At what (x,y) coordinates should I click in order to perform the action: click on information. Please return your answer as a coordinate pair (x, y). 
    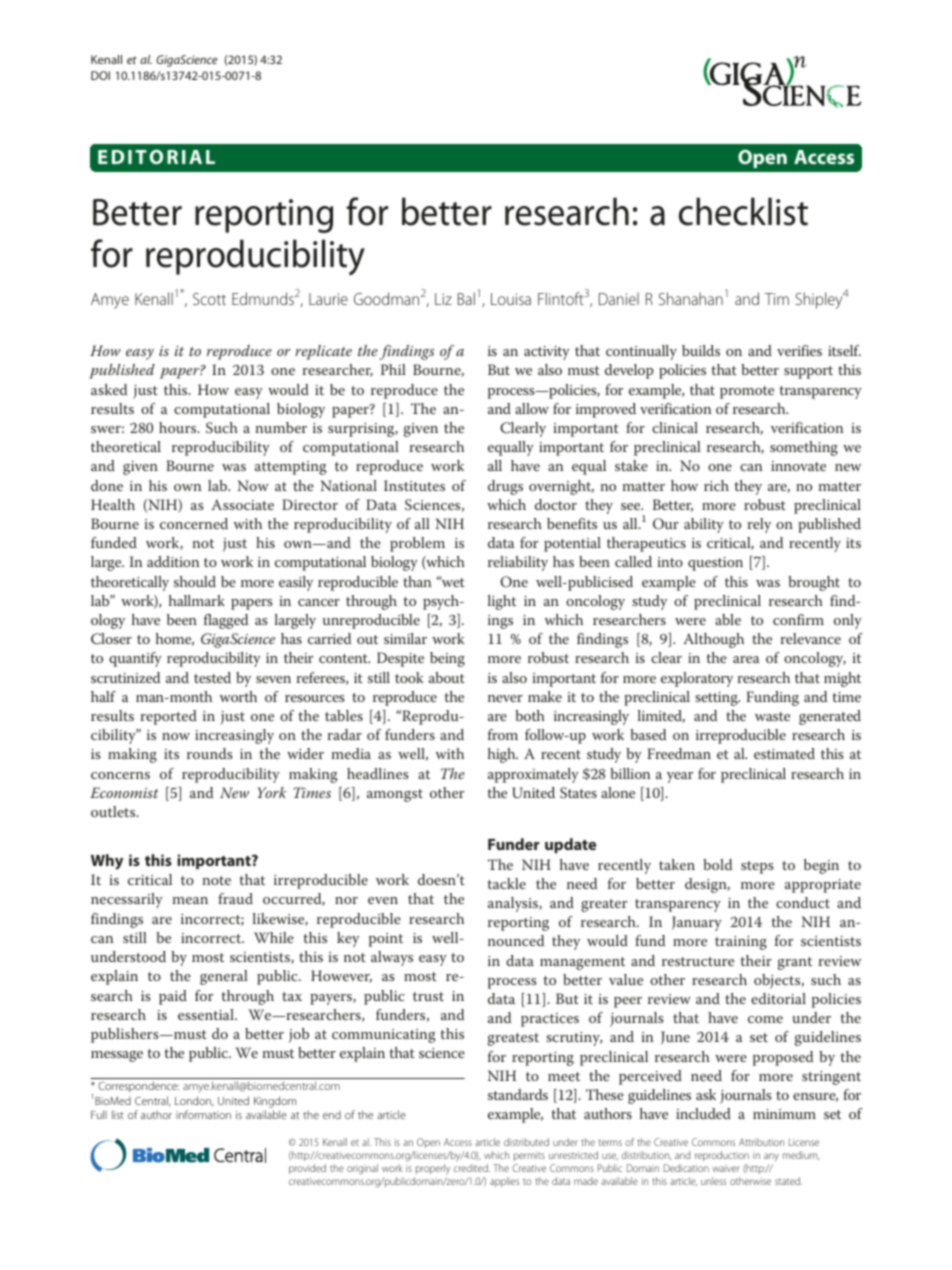
    Looking at the image, I should click on (203, 1114).
